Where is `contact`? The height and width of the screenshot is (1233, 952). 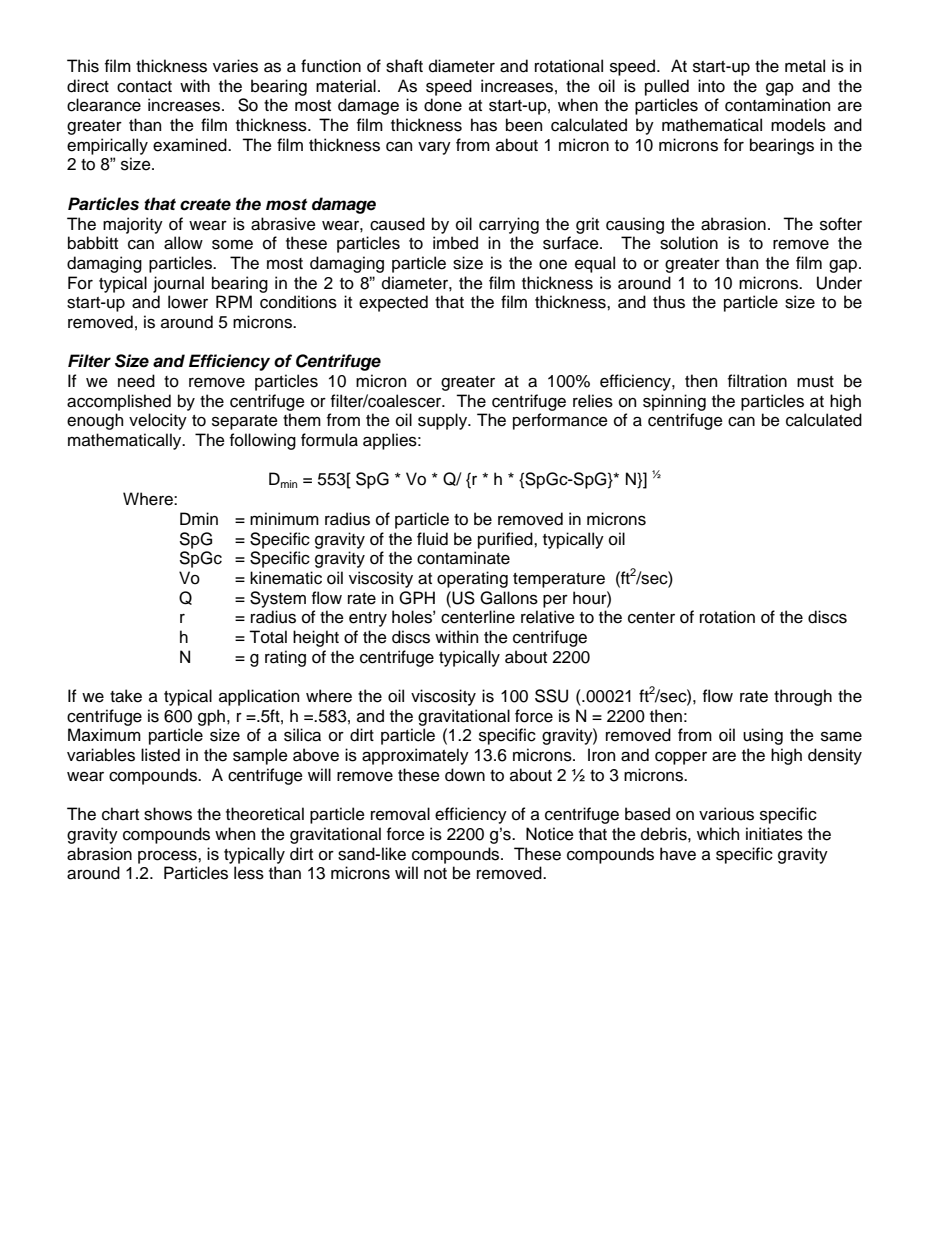 contact is located at coordinates (144, 87).
